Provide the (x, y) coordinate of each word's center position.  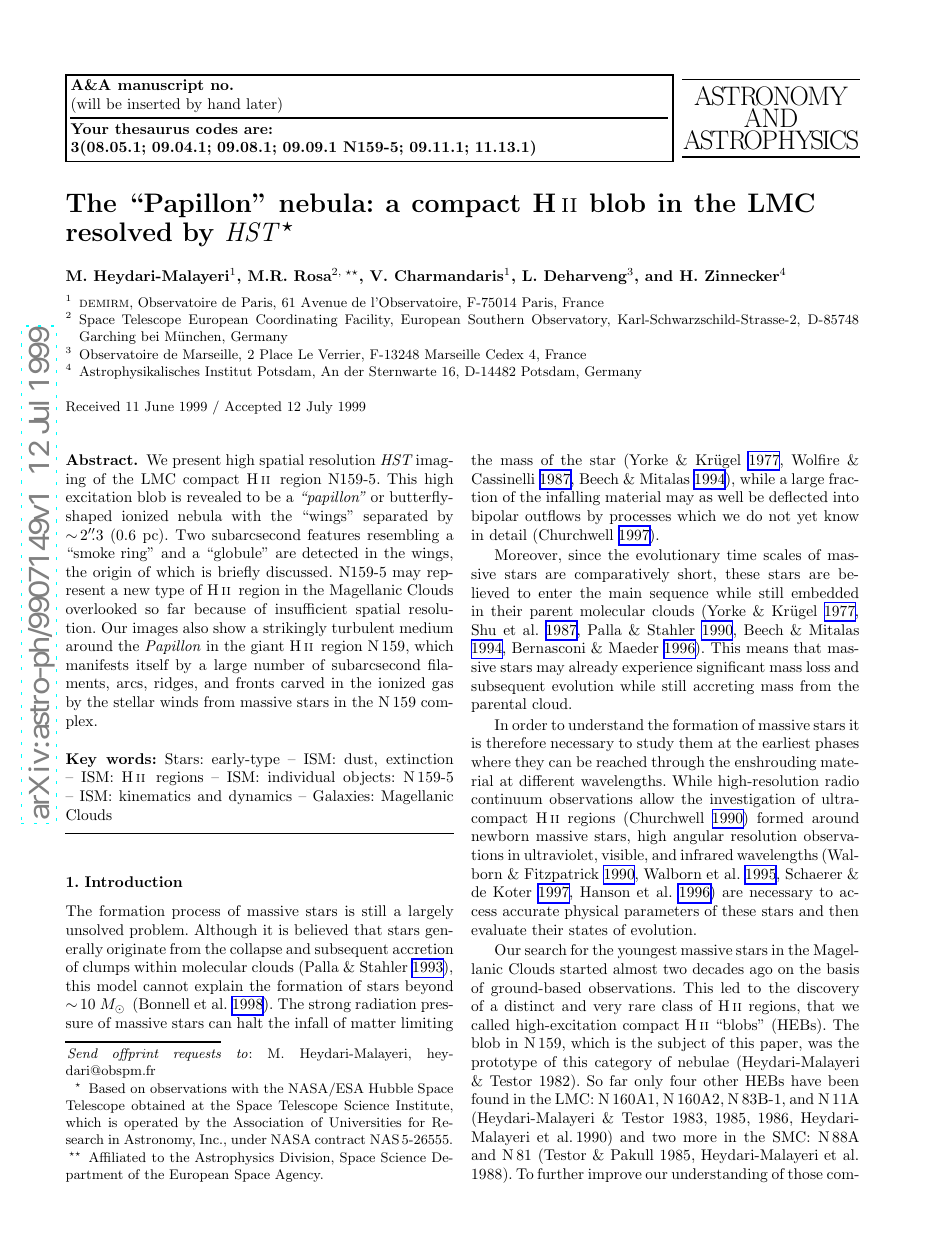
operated (151, 1123)
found (490, 1098)
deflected (798, 496)
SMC (790, 1137)
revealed (214, 496)
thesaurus (152, 128)
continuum (506, 799)
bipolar (494, 517)
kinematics (155, 795)
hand (224, 103)
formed (780, 817)
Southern (496, 319)
